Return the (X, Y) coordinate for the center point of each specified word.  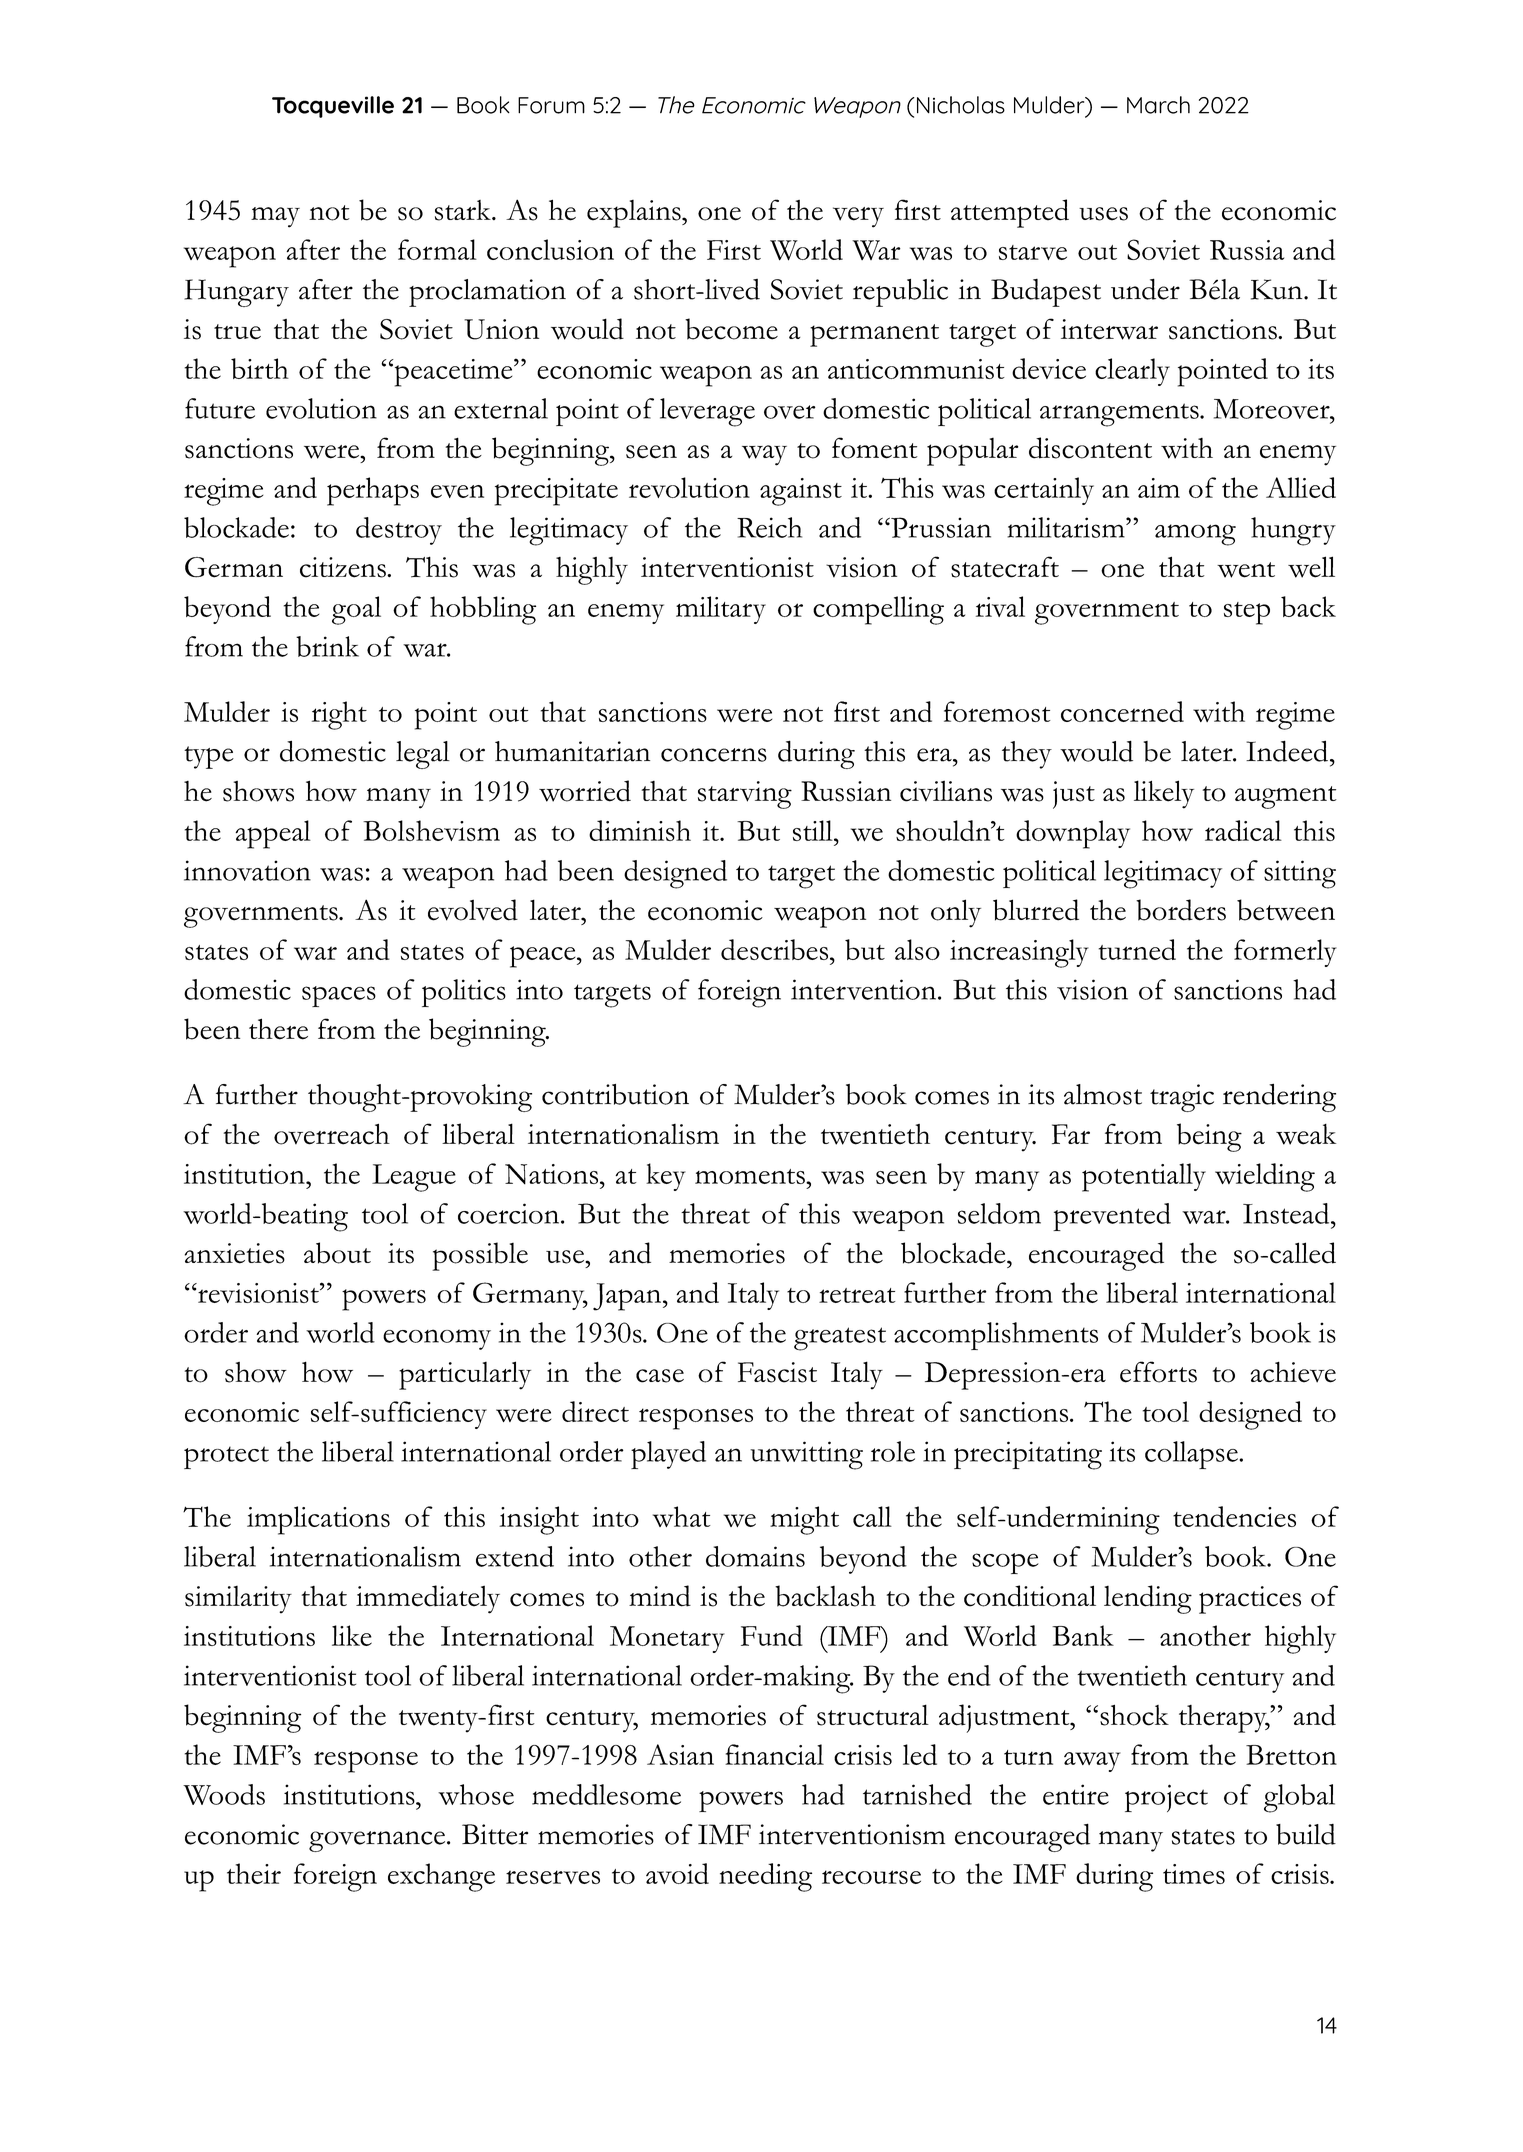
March (1158, 105)
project (1166, 1798)
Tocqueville (333, 107)
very (858, 217)
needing (765, 1877)
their (254, 1873)
